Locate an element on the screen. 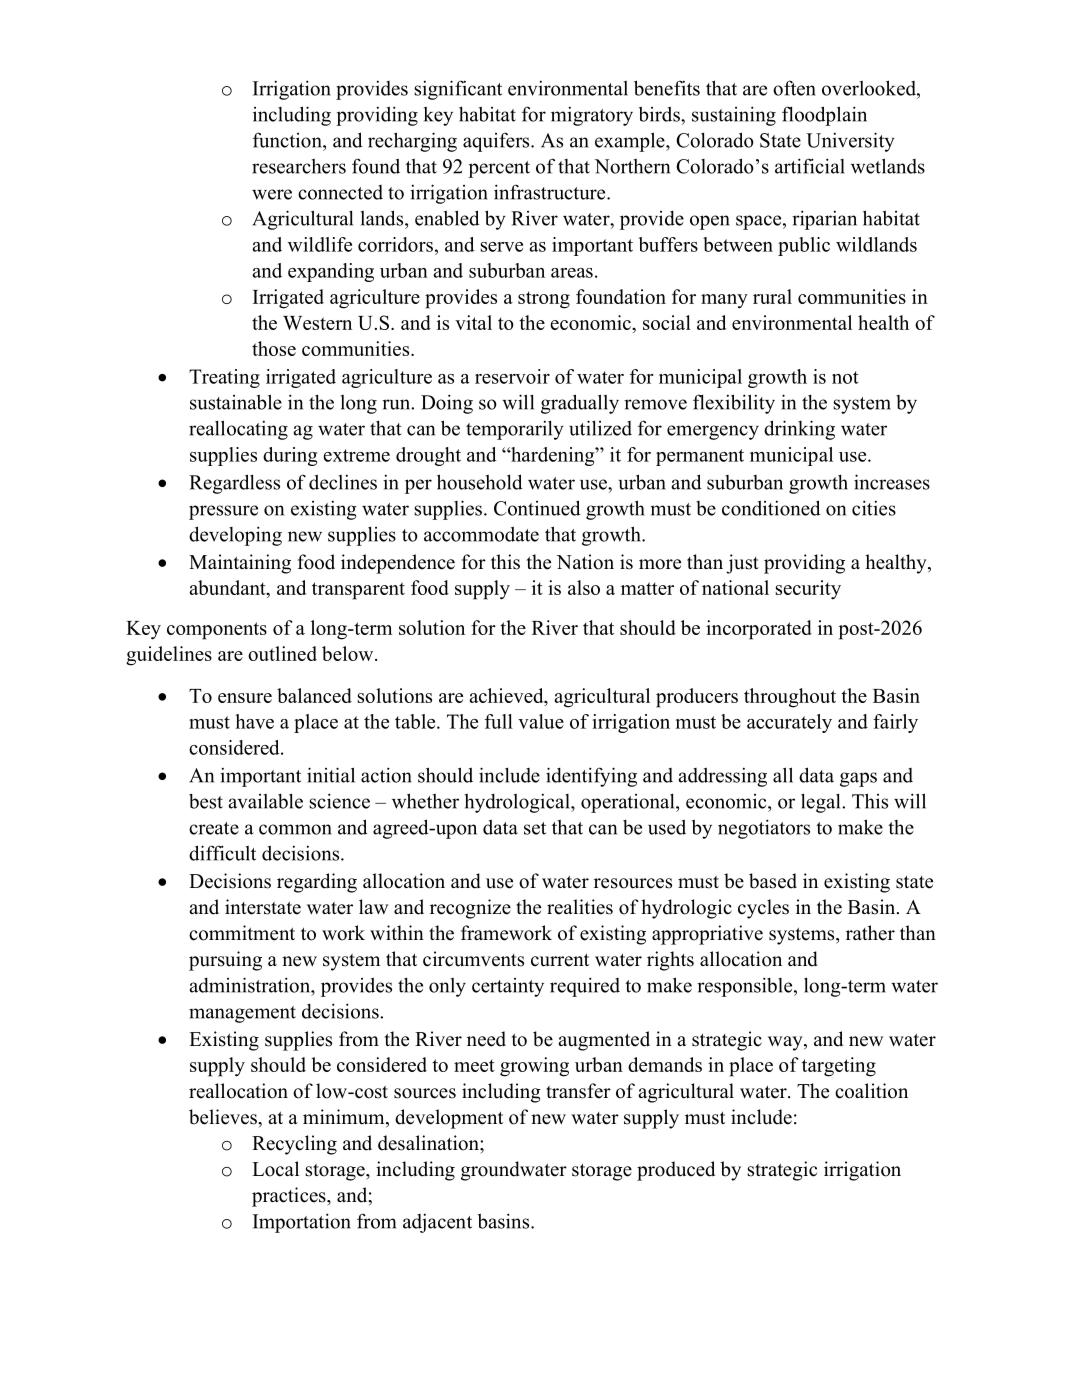 This screenshot has height=1386, width=1071. not is located at coordinates (845, 377).
